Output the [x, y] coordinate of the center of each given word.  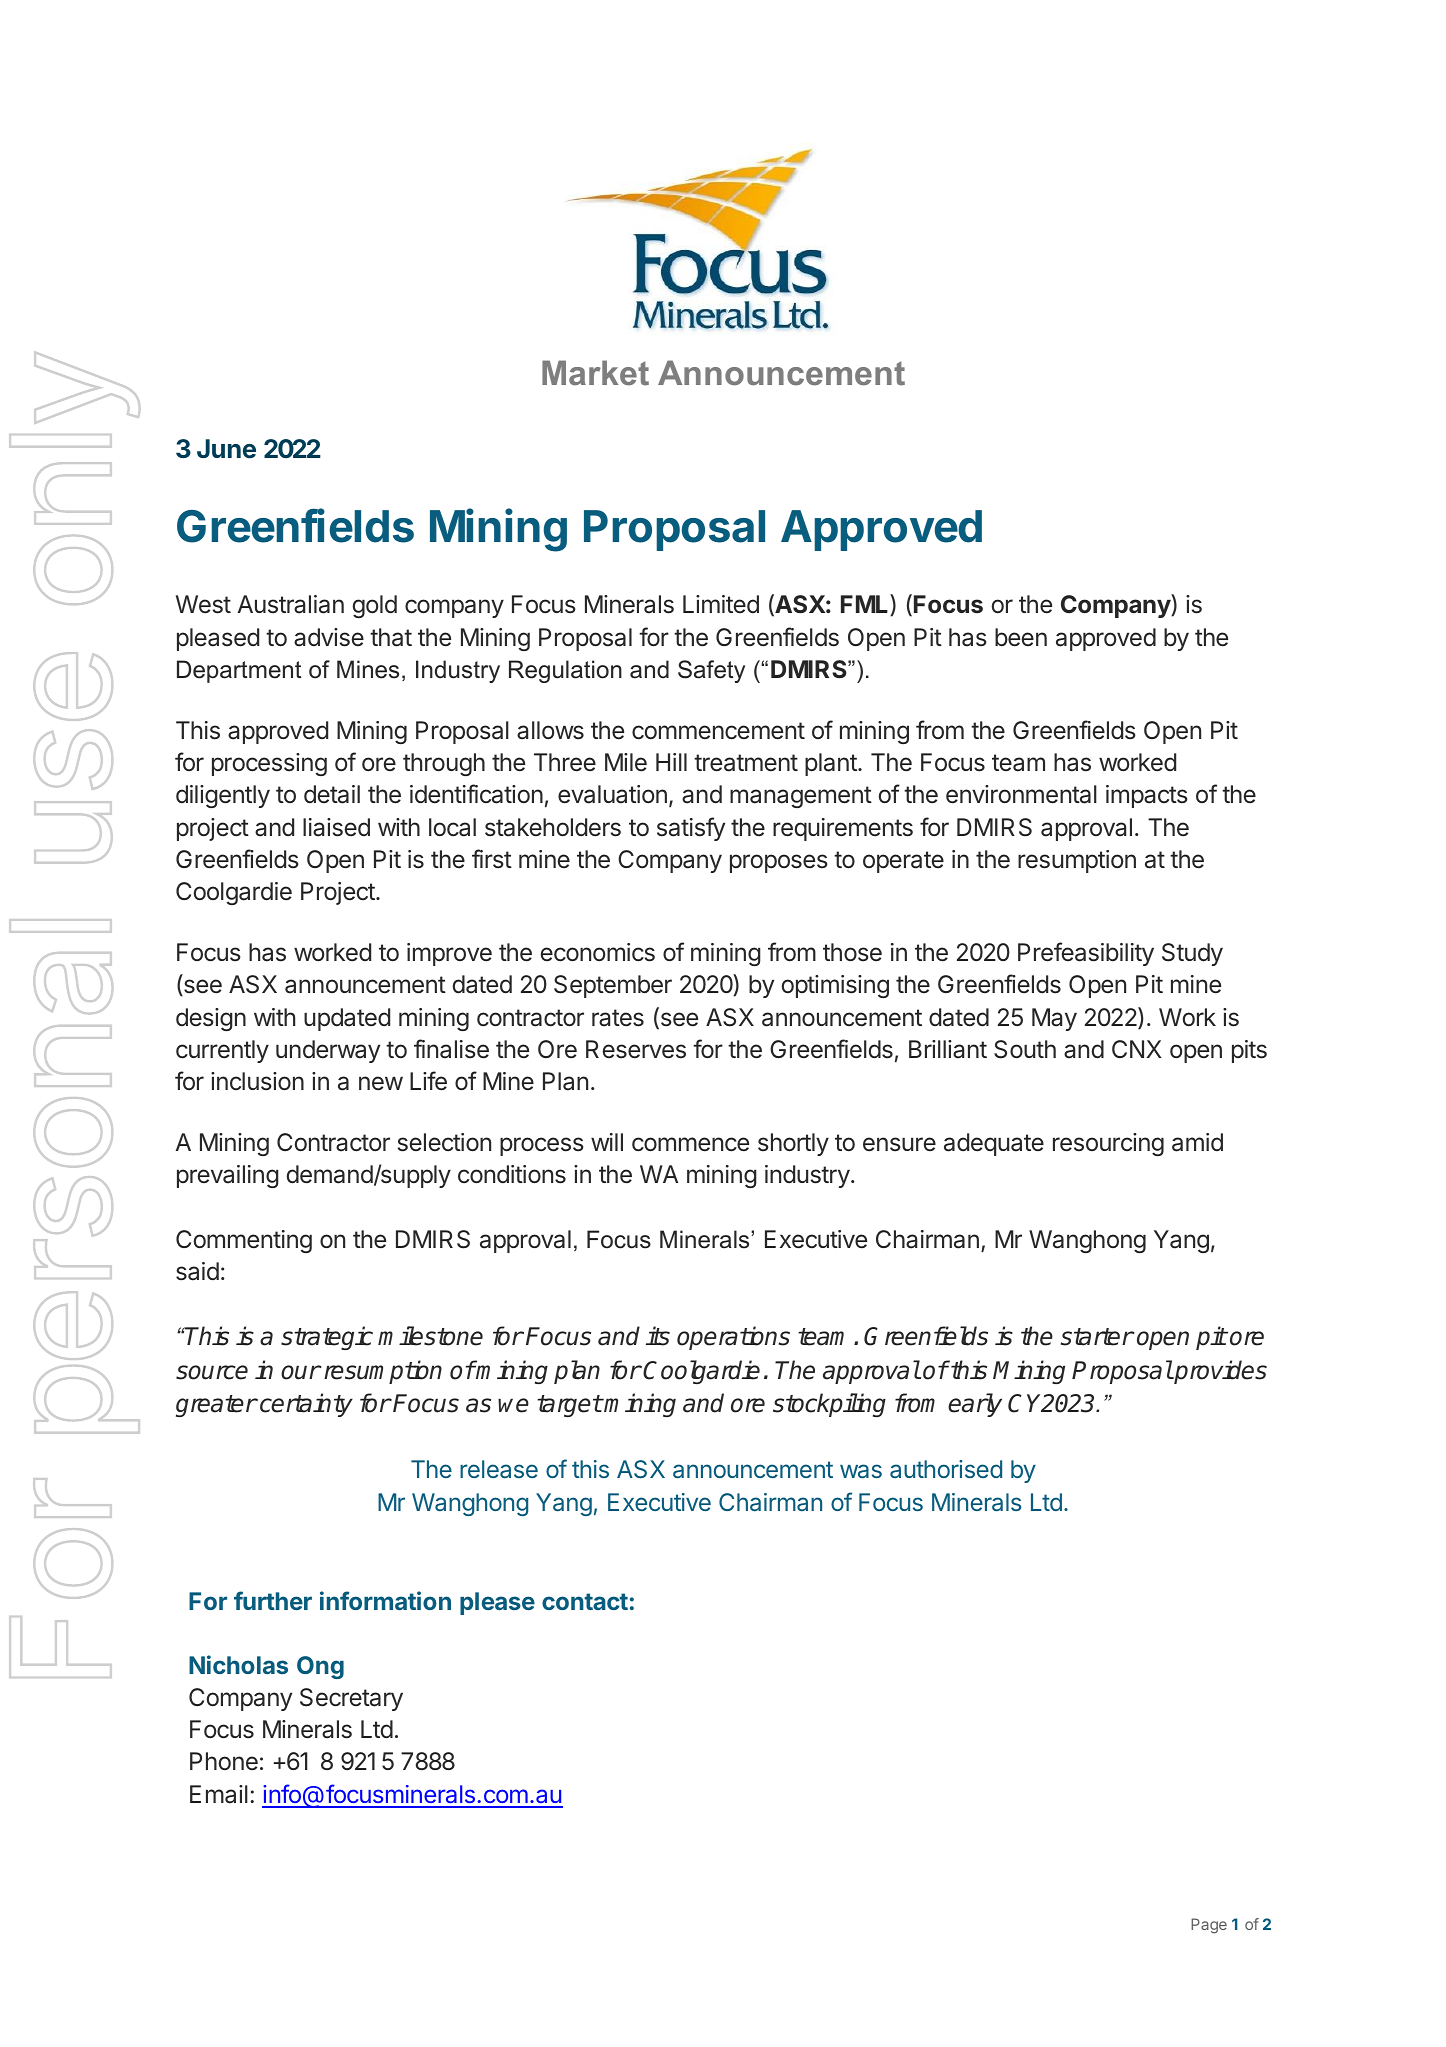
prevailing [228, 1176]
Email [219, 1794]
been [1021, 637]
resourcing [1108, 1144]
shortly [793, 1144]
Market [595, 373]
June [226, 449]
